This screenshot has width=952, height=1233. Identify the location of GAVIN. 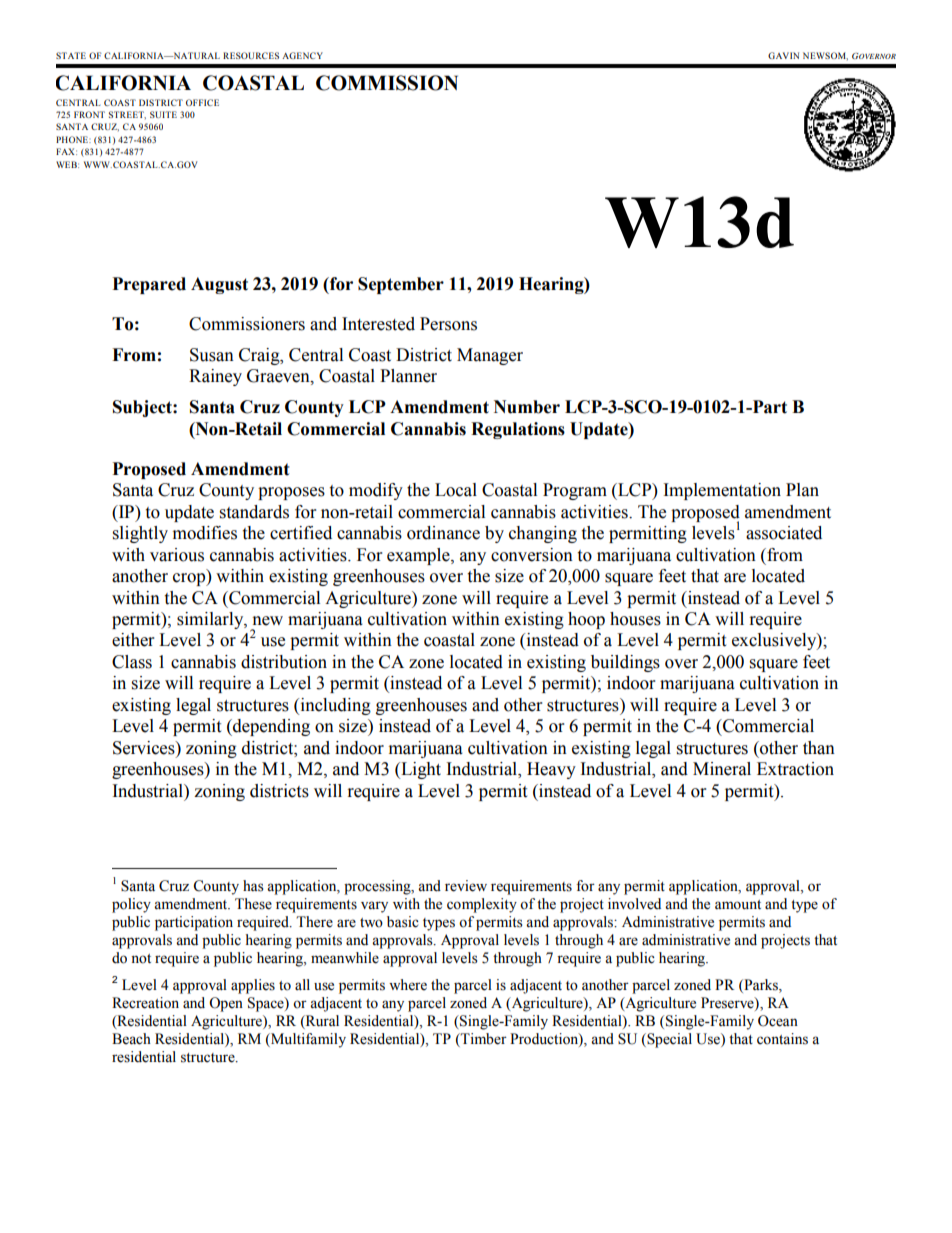
(783, 55).
